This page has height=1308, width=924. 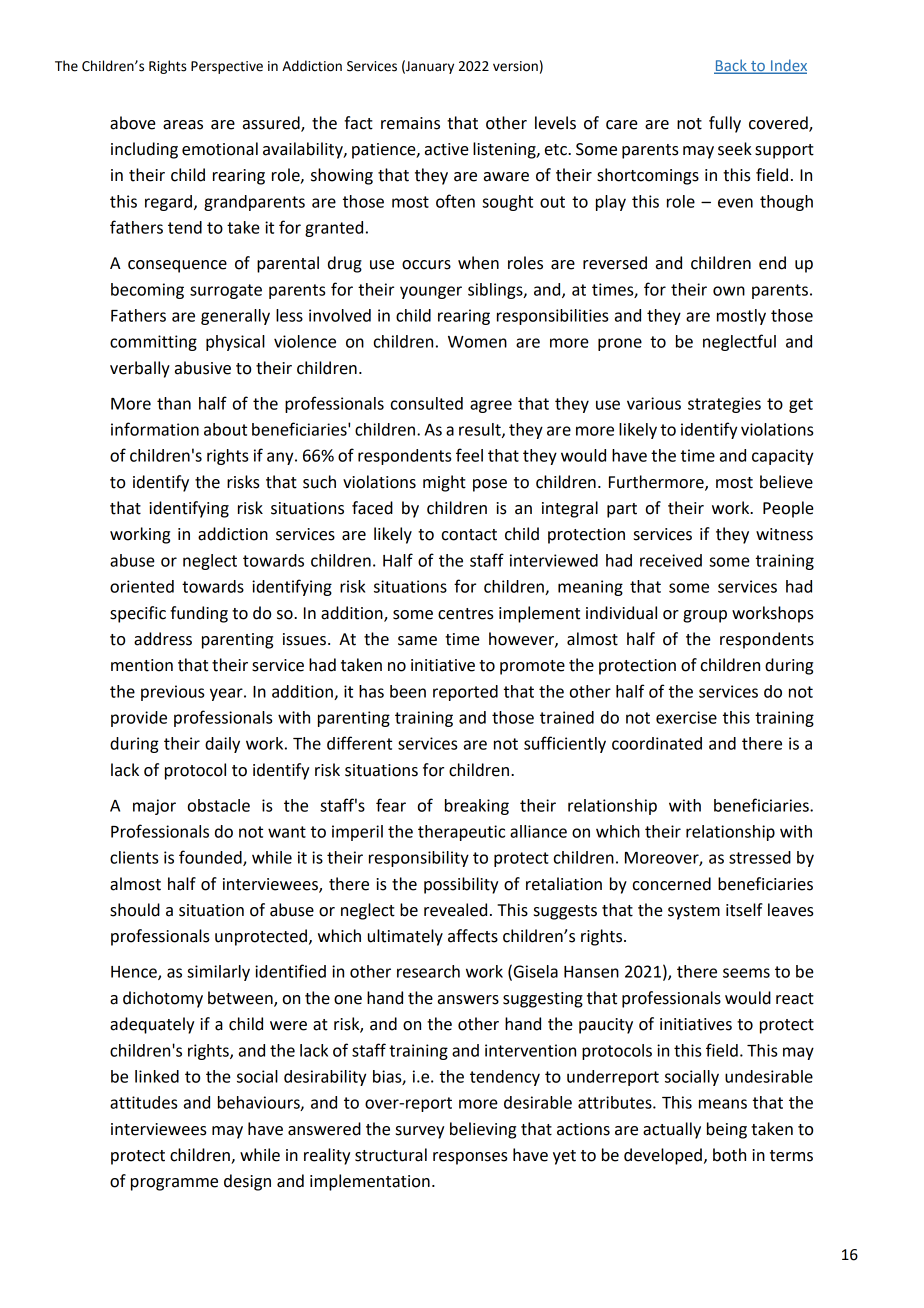 I want to click on exercise, so click(x=686, y=717).
